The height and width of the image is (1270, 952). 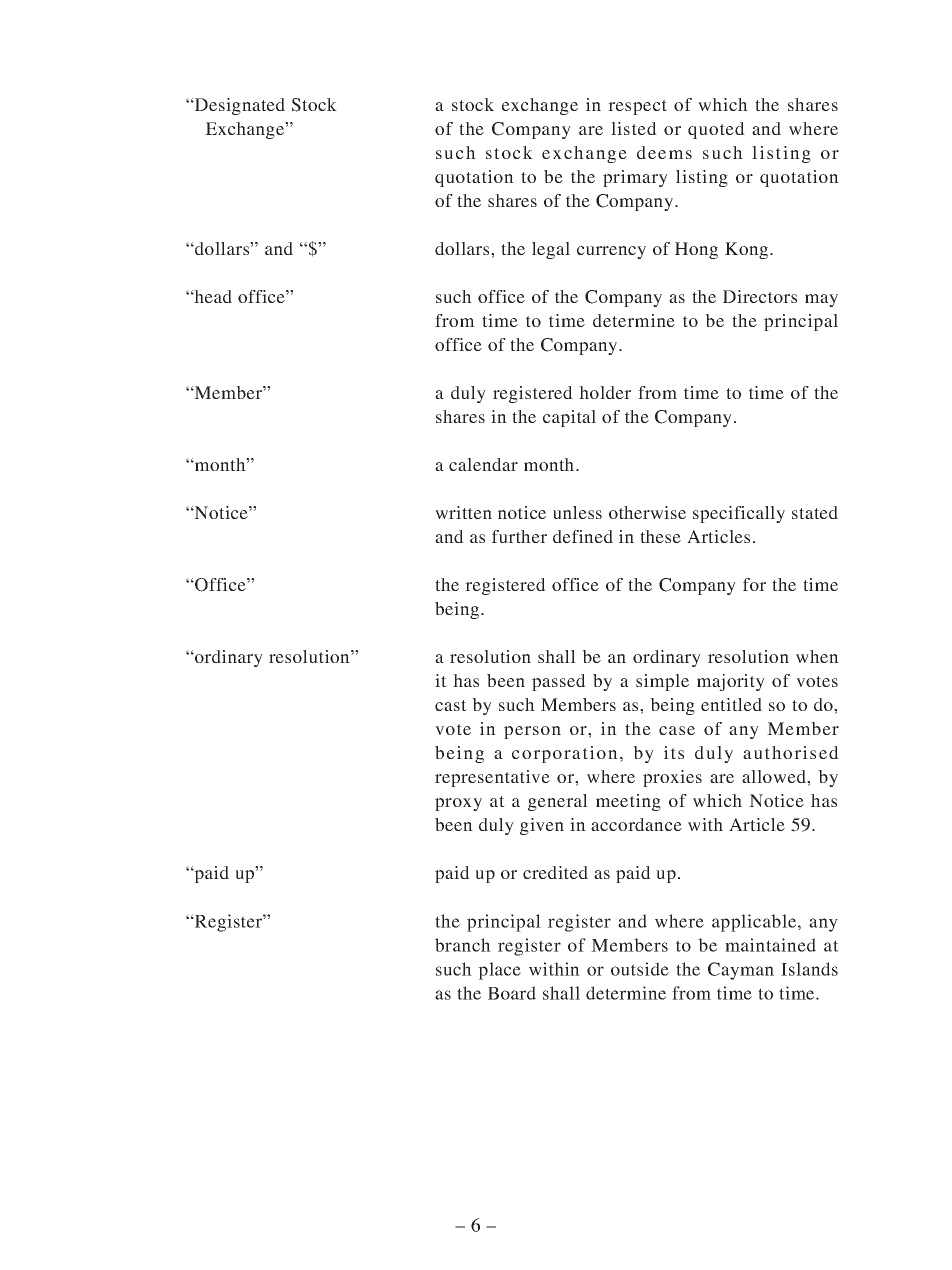 I want to click on place, so click(x=499, y=971).
